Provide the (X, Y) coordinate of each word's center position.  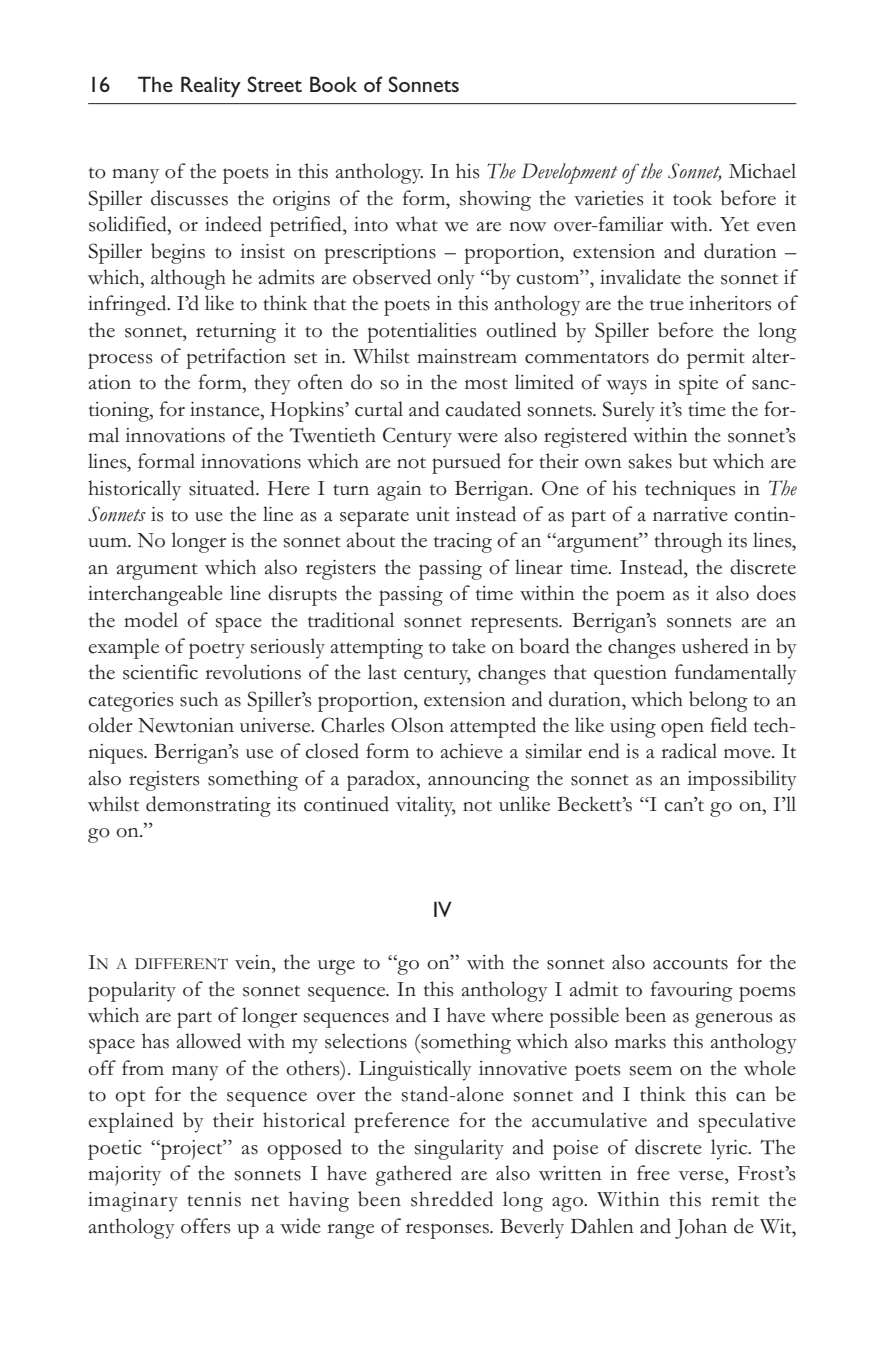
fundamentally (736, 674)
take (469, 646)
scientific (160, 672)
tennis (214, 1199)
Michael (762, 171)
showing (495, 200)
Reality (211, 86)
